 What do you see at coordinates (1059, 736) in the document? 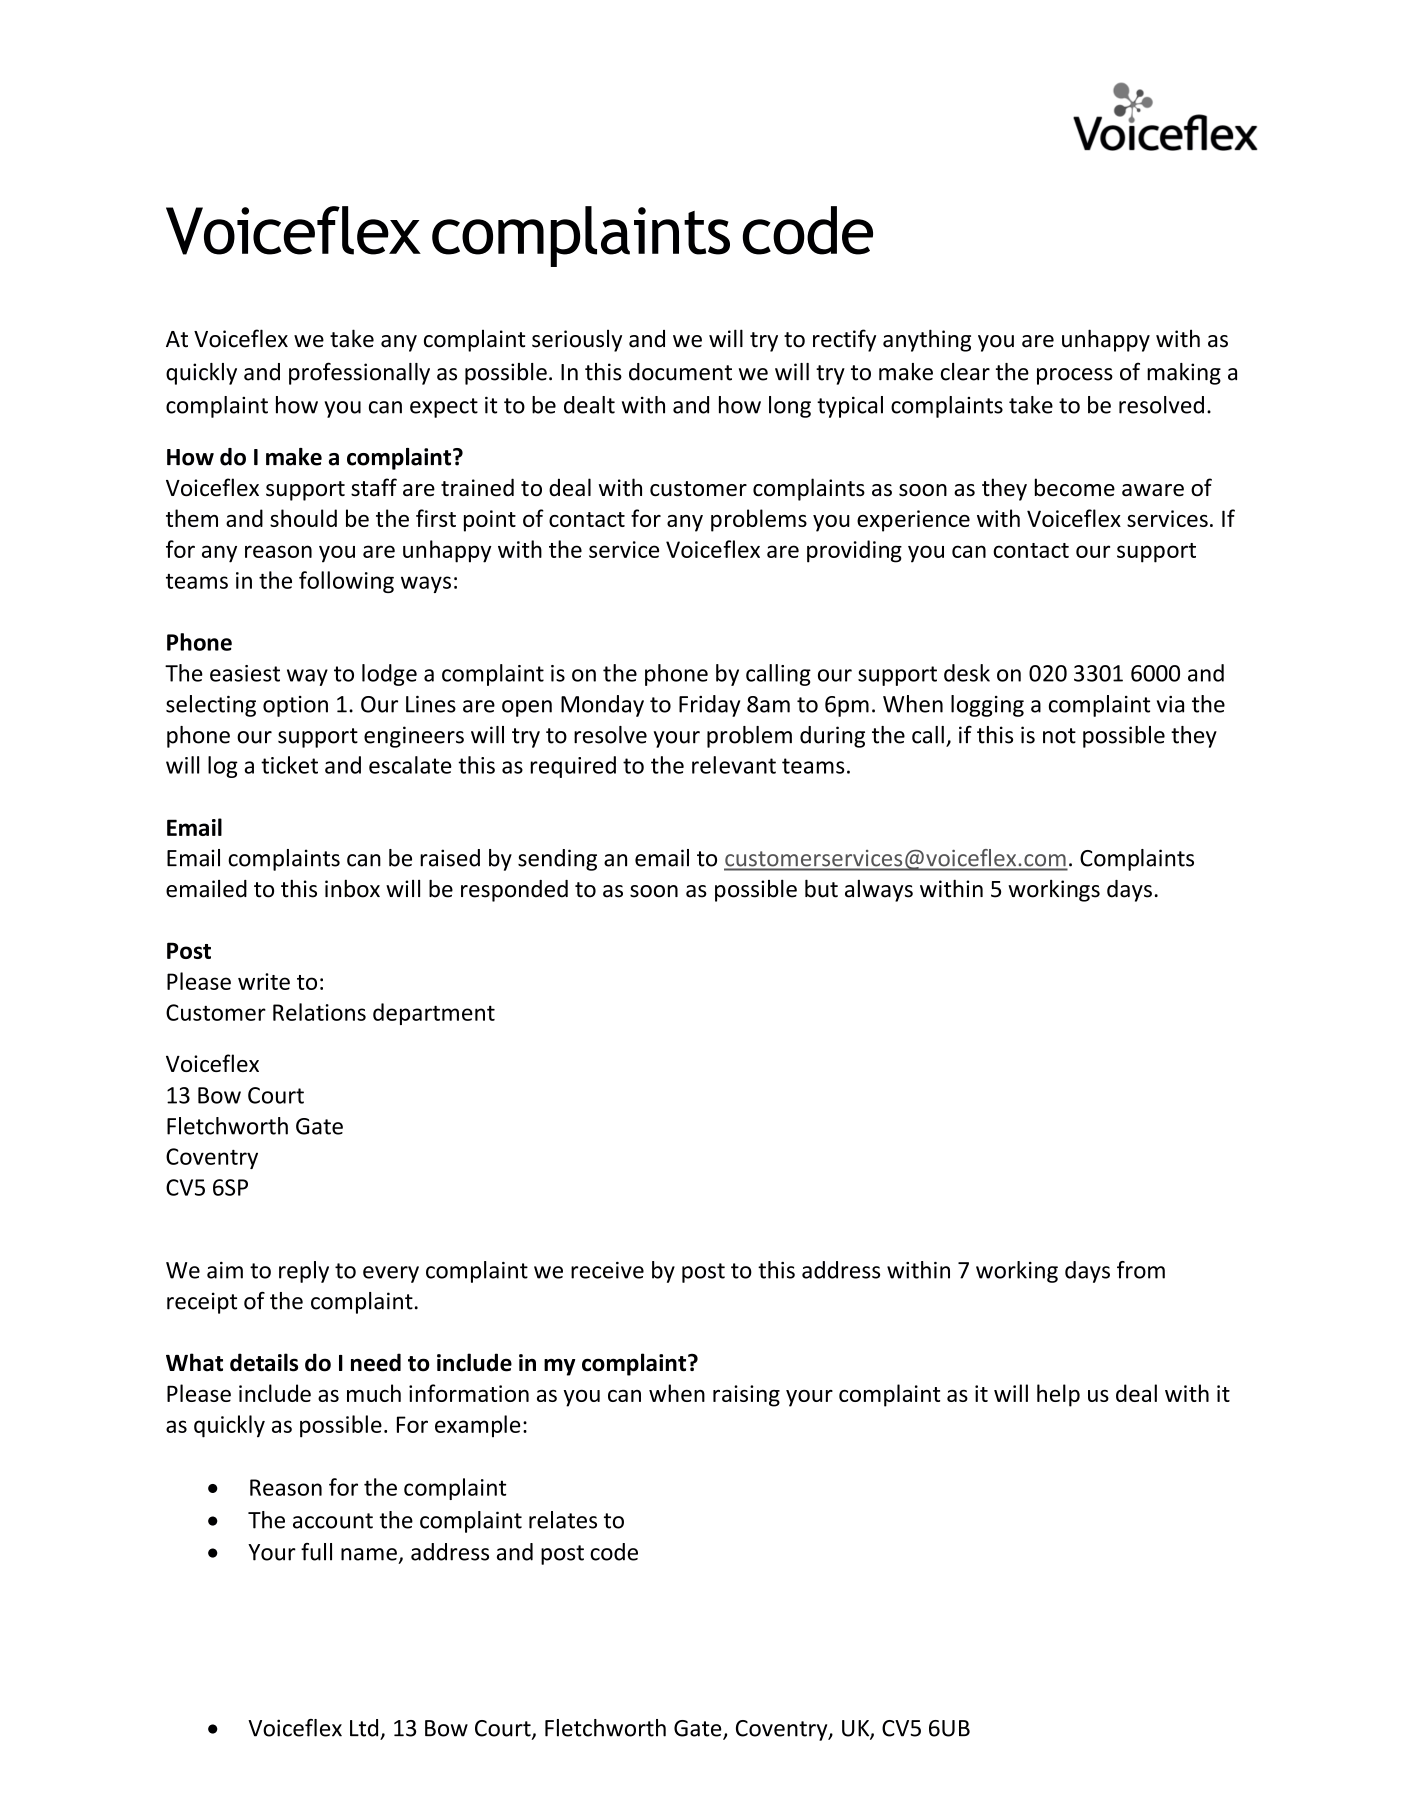
I see `not` at bounding box center [1059, 736].
